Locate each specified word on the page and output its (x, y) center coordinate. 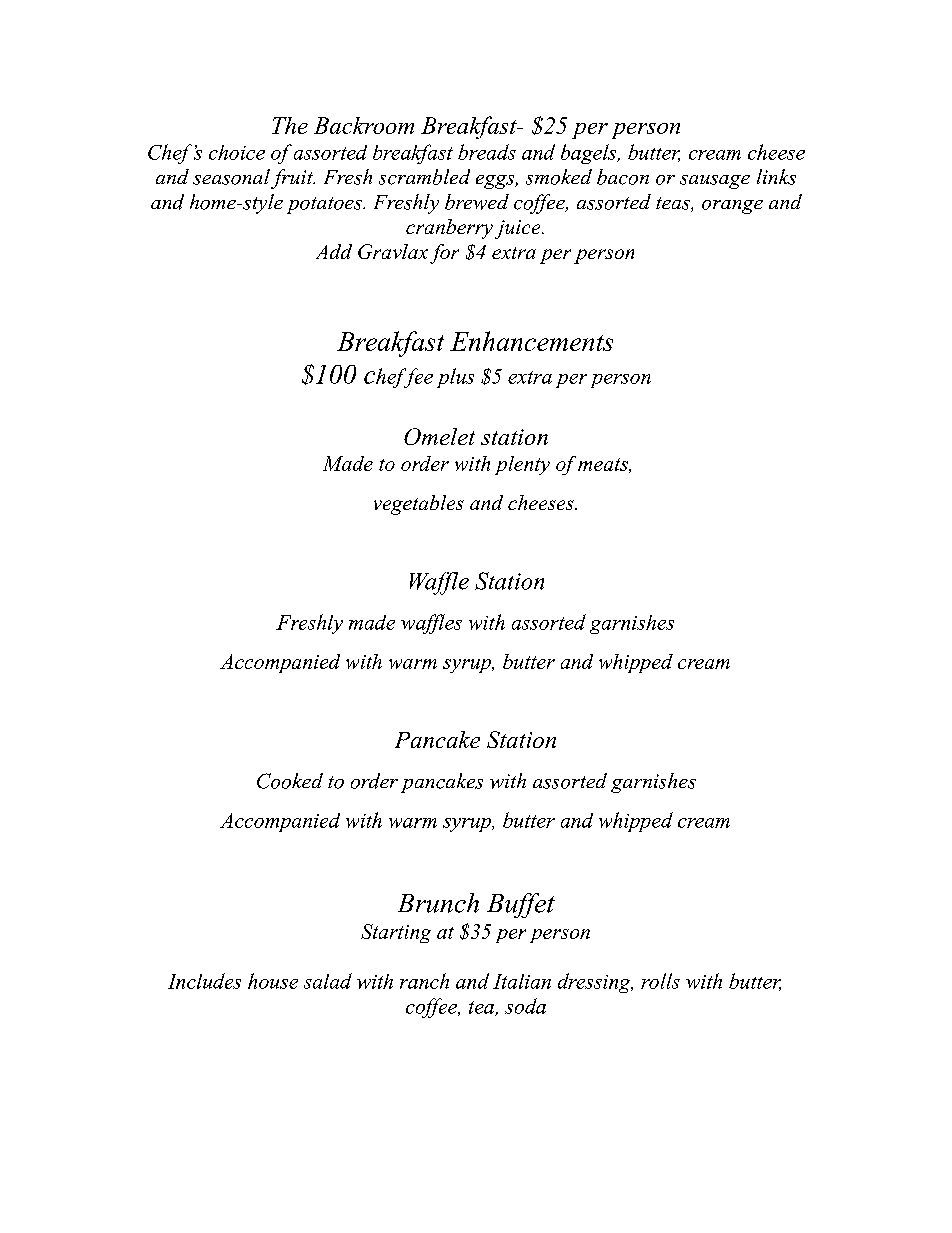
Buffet (521, 905)
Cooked (290, 781)
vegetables (419, 505)
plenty (522, 465)
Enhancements (531, 341)
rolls (660, 981)
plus (455, 378)
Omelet (439, 436)
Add (334, 251)
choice (237, 152)
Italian (522, 981)
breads (487, 152)
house (273, 981)
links (776, 177)
